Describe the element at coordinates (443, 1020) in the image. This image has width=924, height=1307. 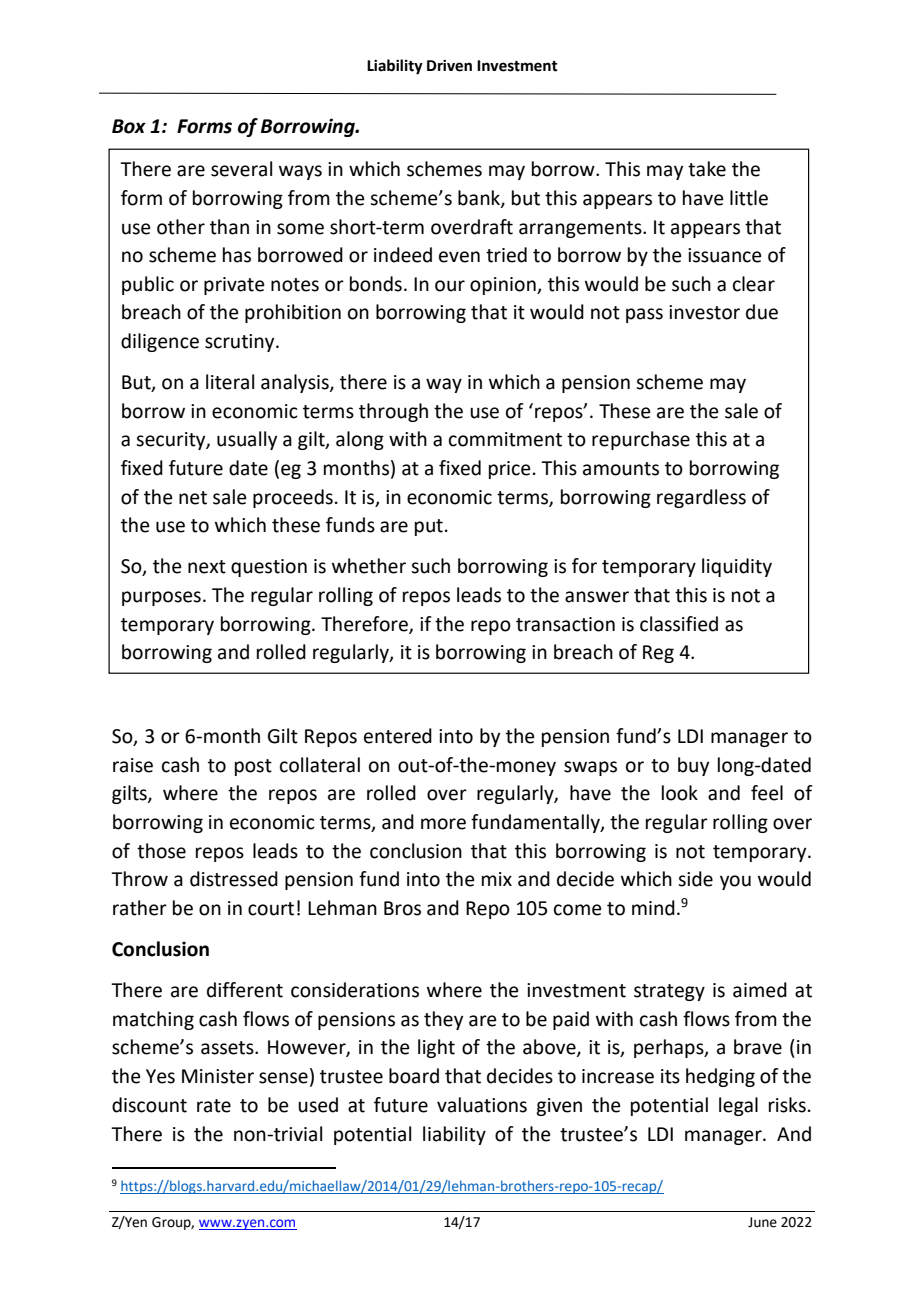
I see `they` at that location.
